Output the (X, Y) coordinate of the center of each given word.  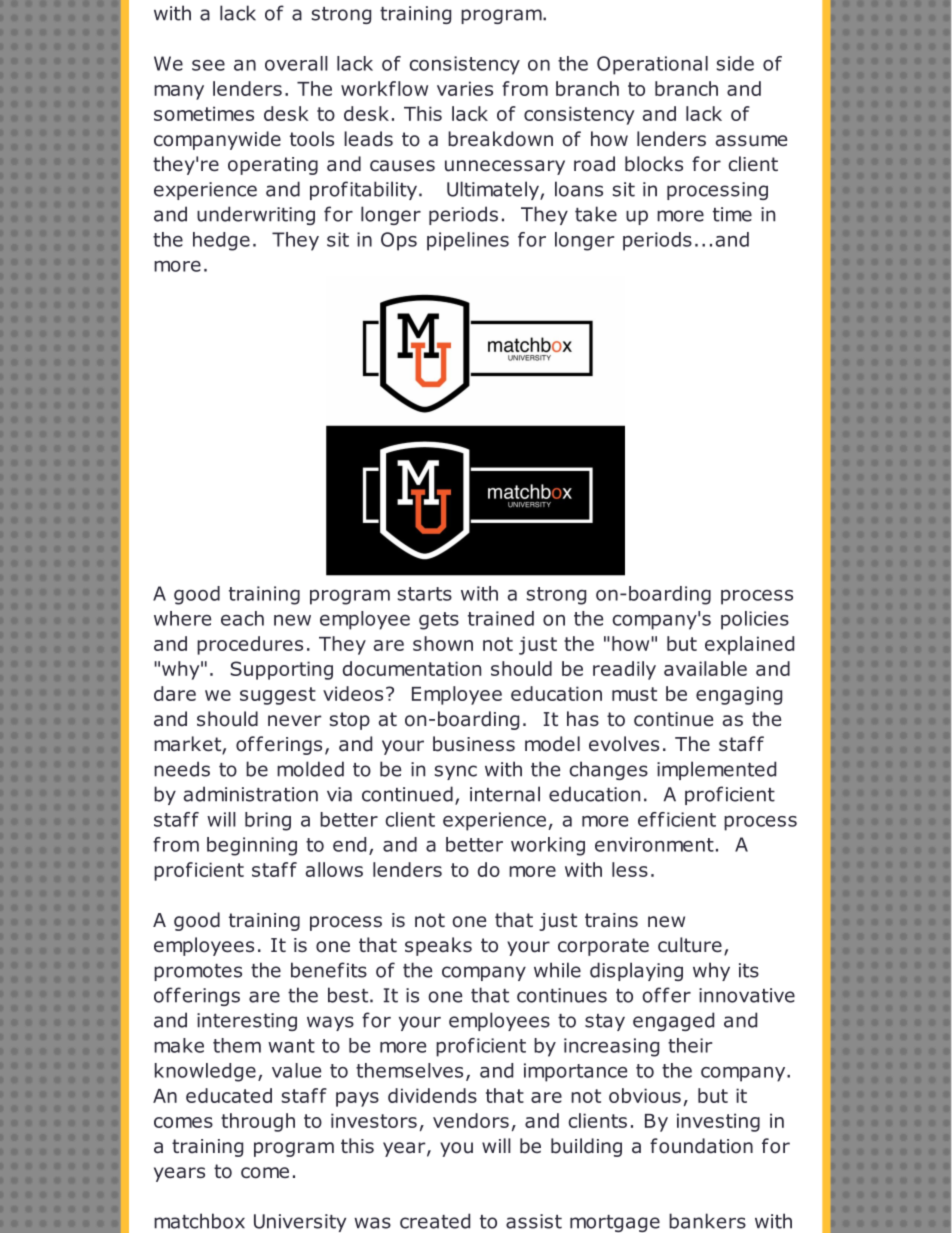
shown (443, 643)
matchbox (199, 1221)
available (705, 668)
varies (465, 88)
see (208, 65)
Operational (652, 65)
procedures (250, 645)
